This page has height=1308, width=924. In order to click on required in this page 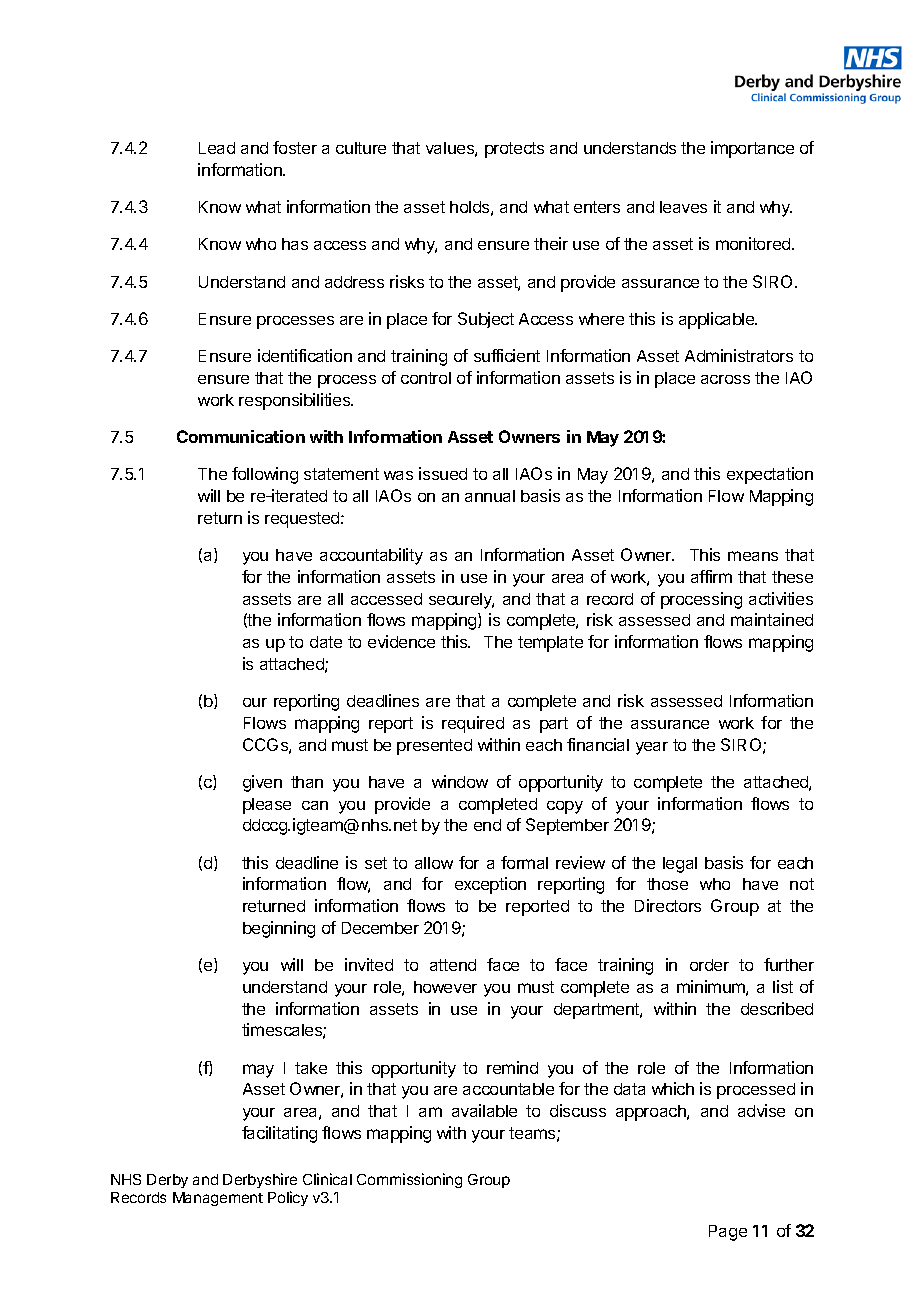, I will do `click(473, 724)`.
